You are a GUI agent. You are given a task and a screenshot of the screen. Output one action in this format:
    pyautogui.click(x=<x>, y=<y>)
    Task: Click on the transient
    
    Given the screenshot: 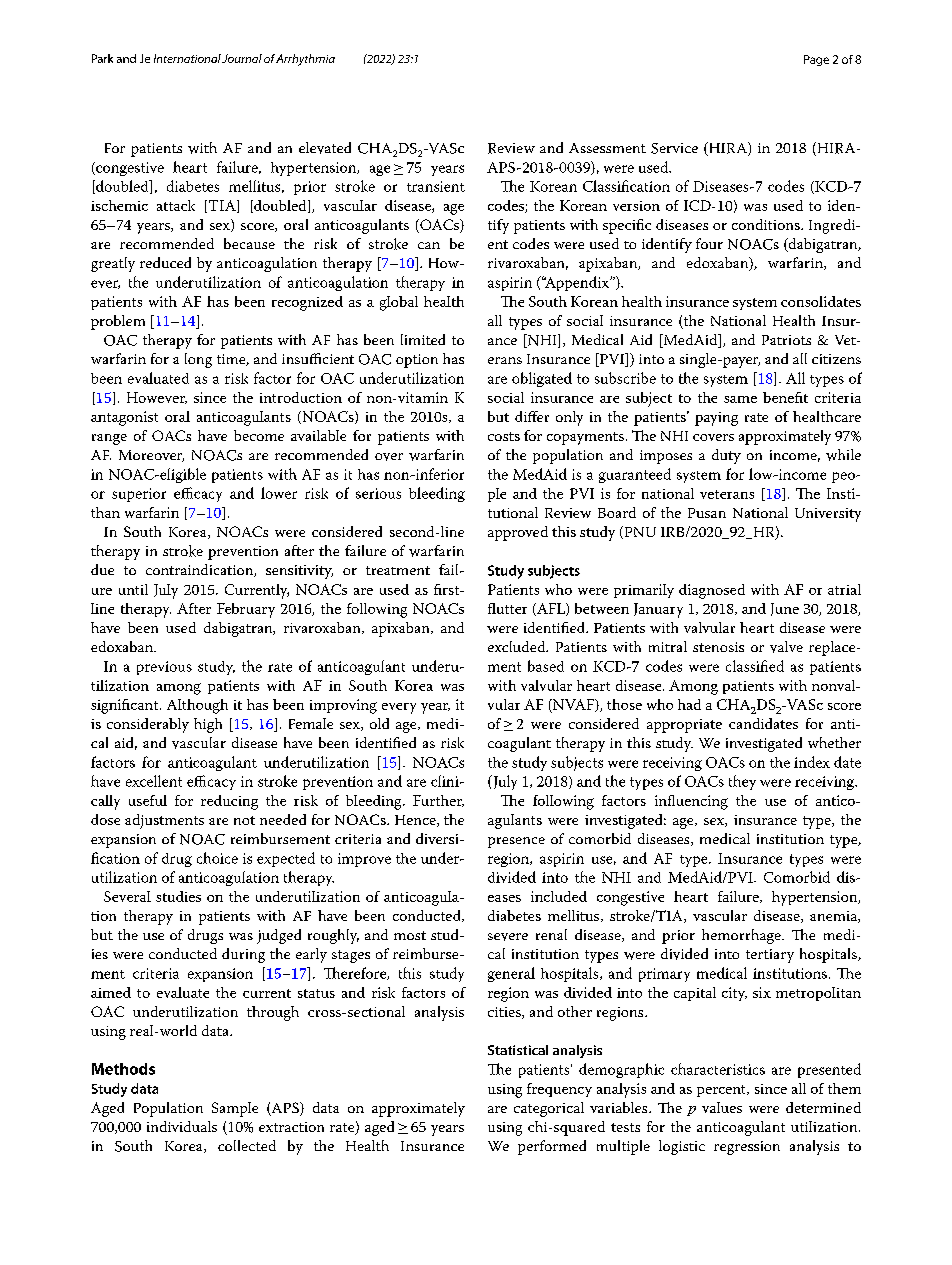 What is the action you would take?
    pyautogui.click(x=436, y=186)
